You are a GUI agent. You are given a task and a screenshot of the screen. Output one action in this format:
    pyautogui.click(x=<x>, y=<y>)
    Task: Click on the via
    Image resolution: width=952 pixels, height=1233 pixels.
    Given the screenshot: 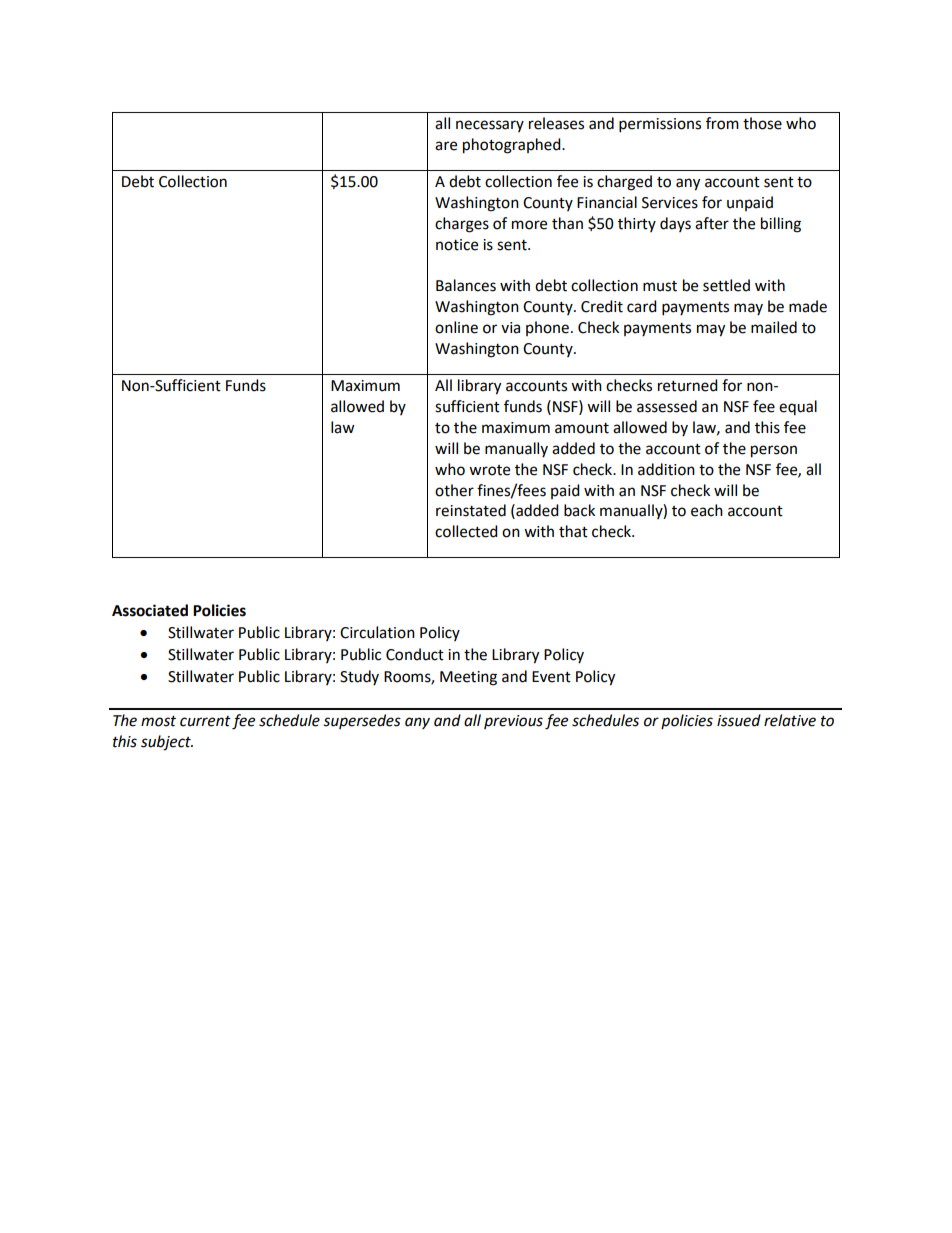 What is the action you would take?
    pyautogui.click(x=510, y=328)
